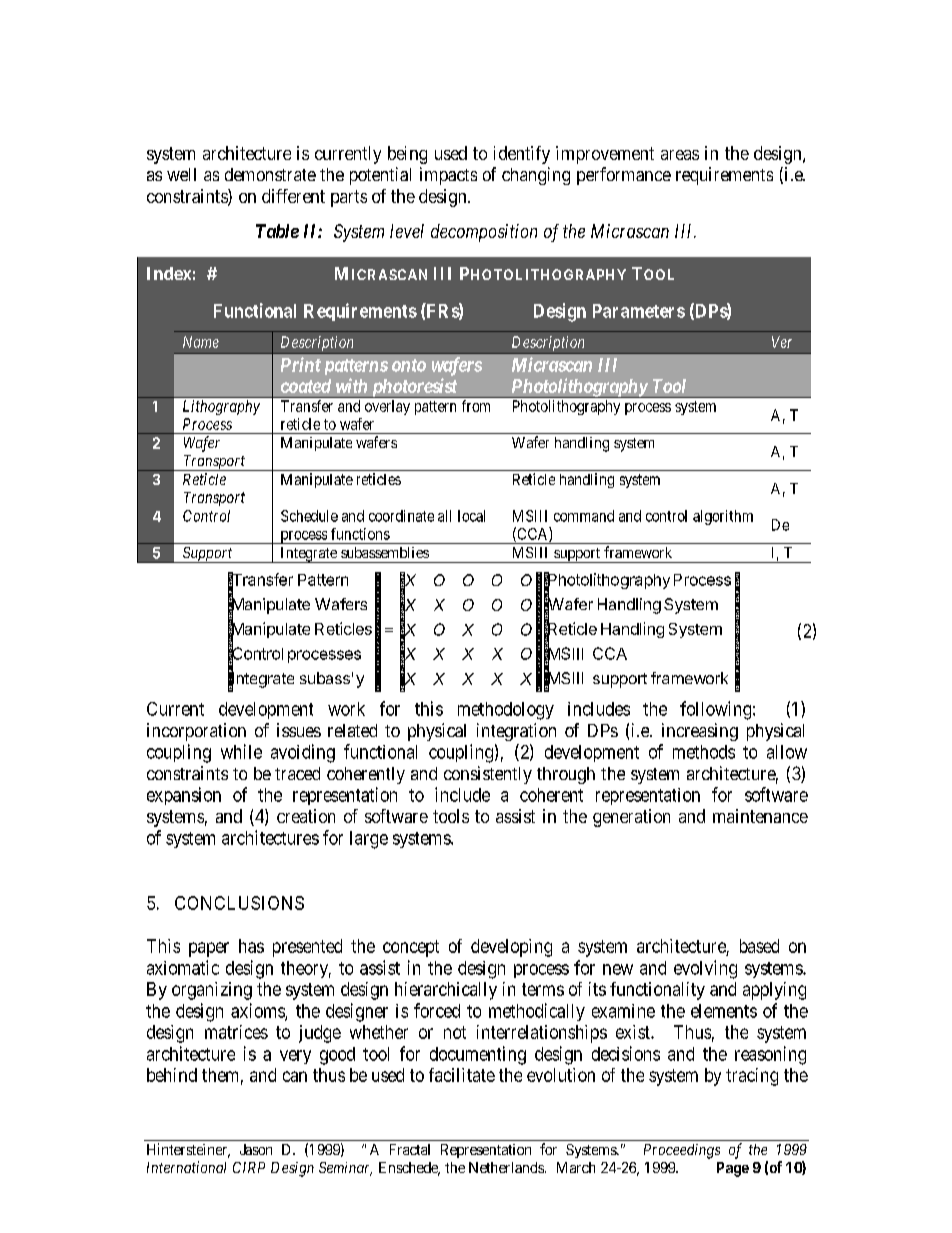  Describe the element at coordinates (256, 1149) in the screenshot. I see `Jason` at that location.
